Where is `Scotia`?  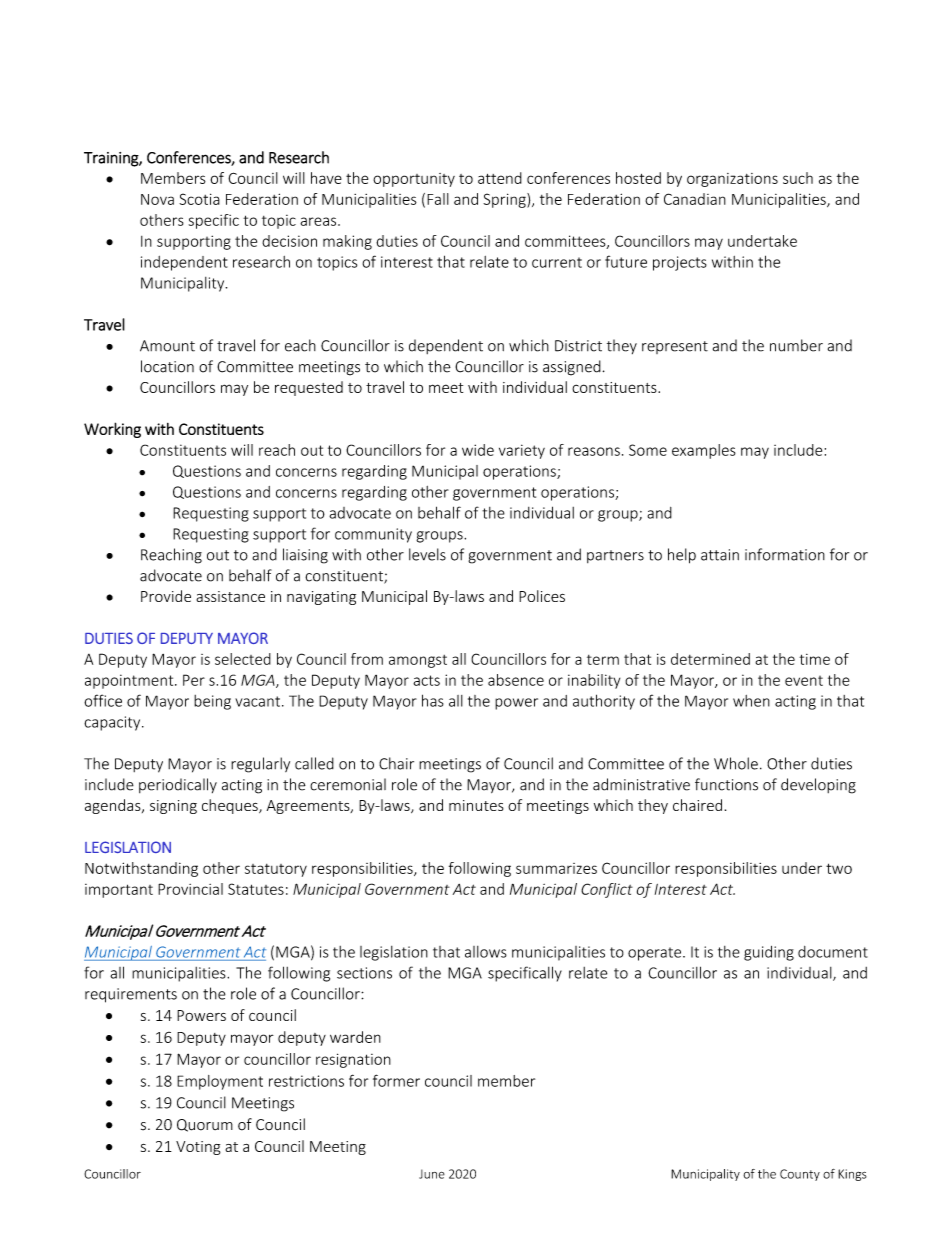 Scotia is located at coordinates (199, 199).
